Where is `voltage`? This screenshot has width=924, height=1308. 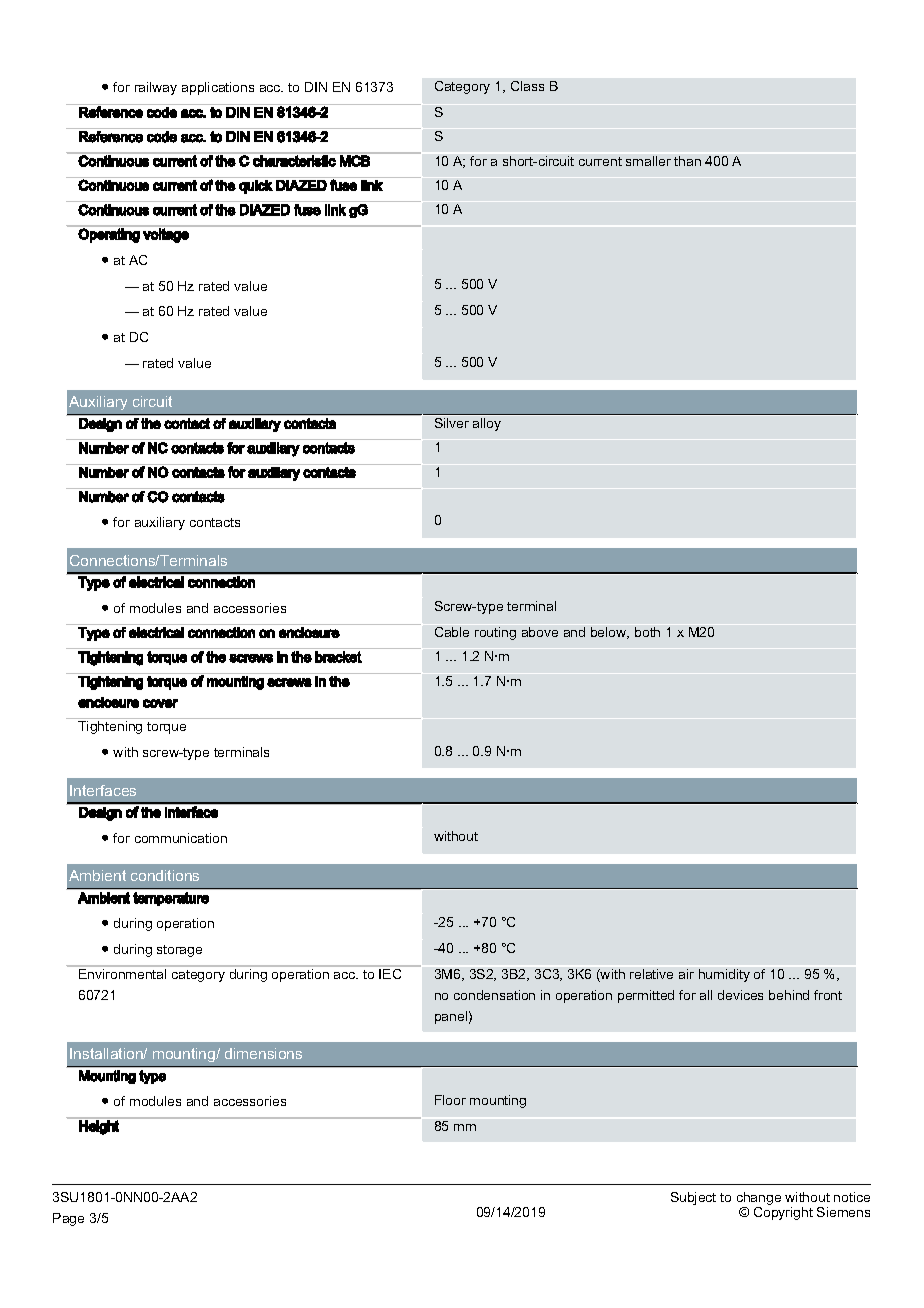 voltage is located at coordinates (166, 235).
